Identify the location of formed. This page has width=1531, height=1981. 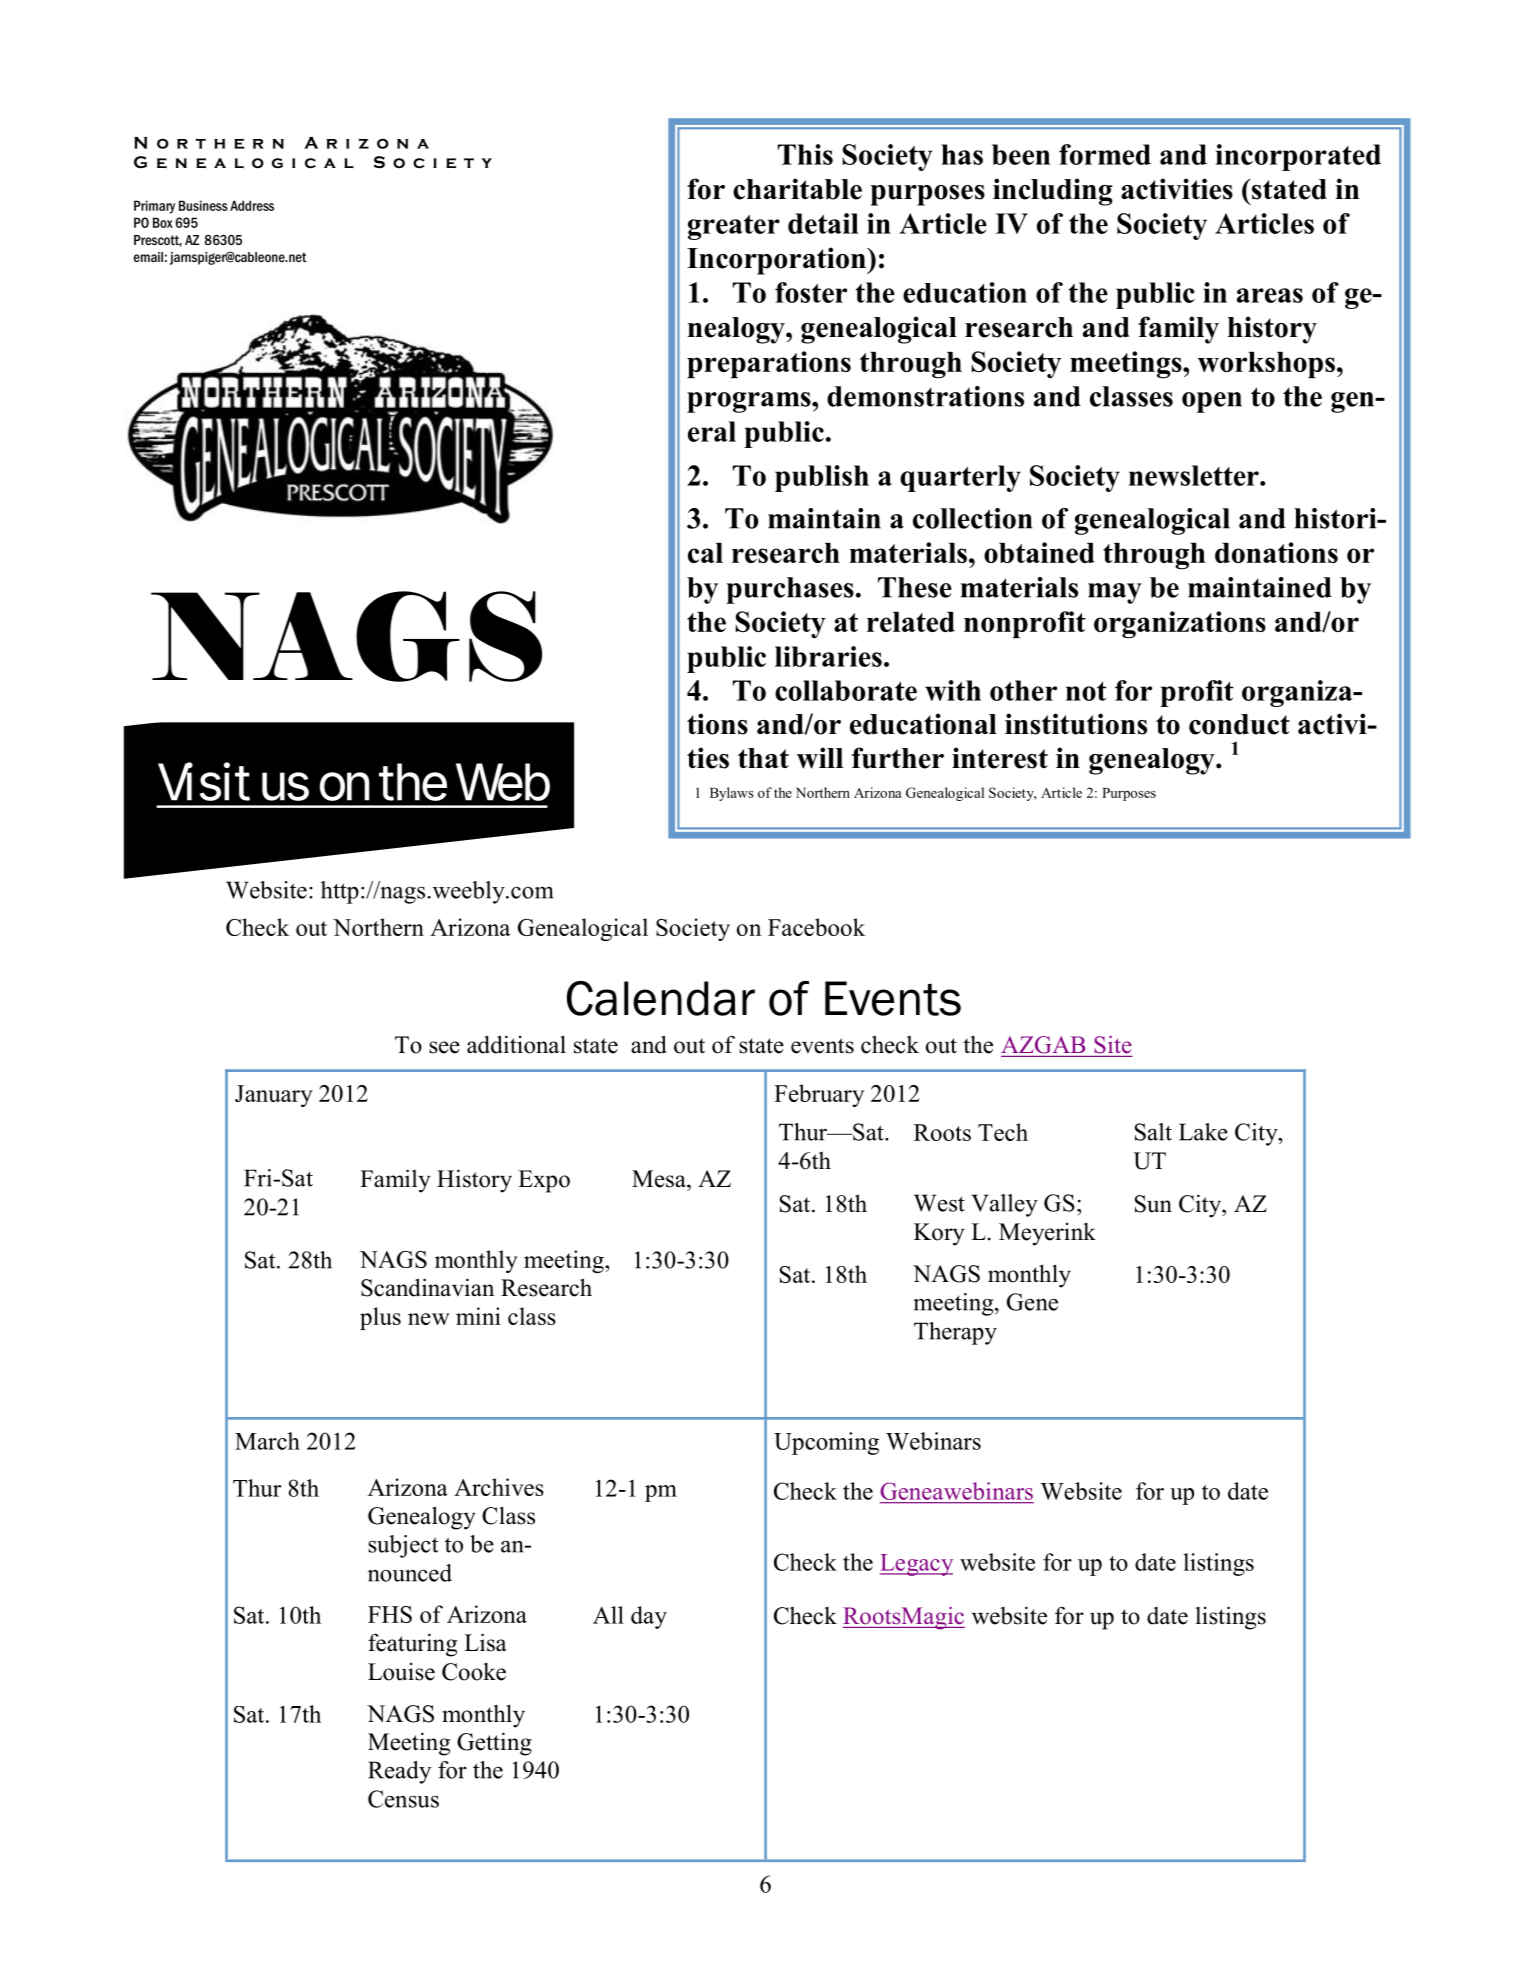
(1105, 154).
